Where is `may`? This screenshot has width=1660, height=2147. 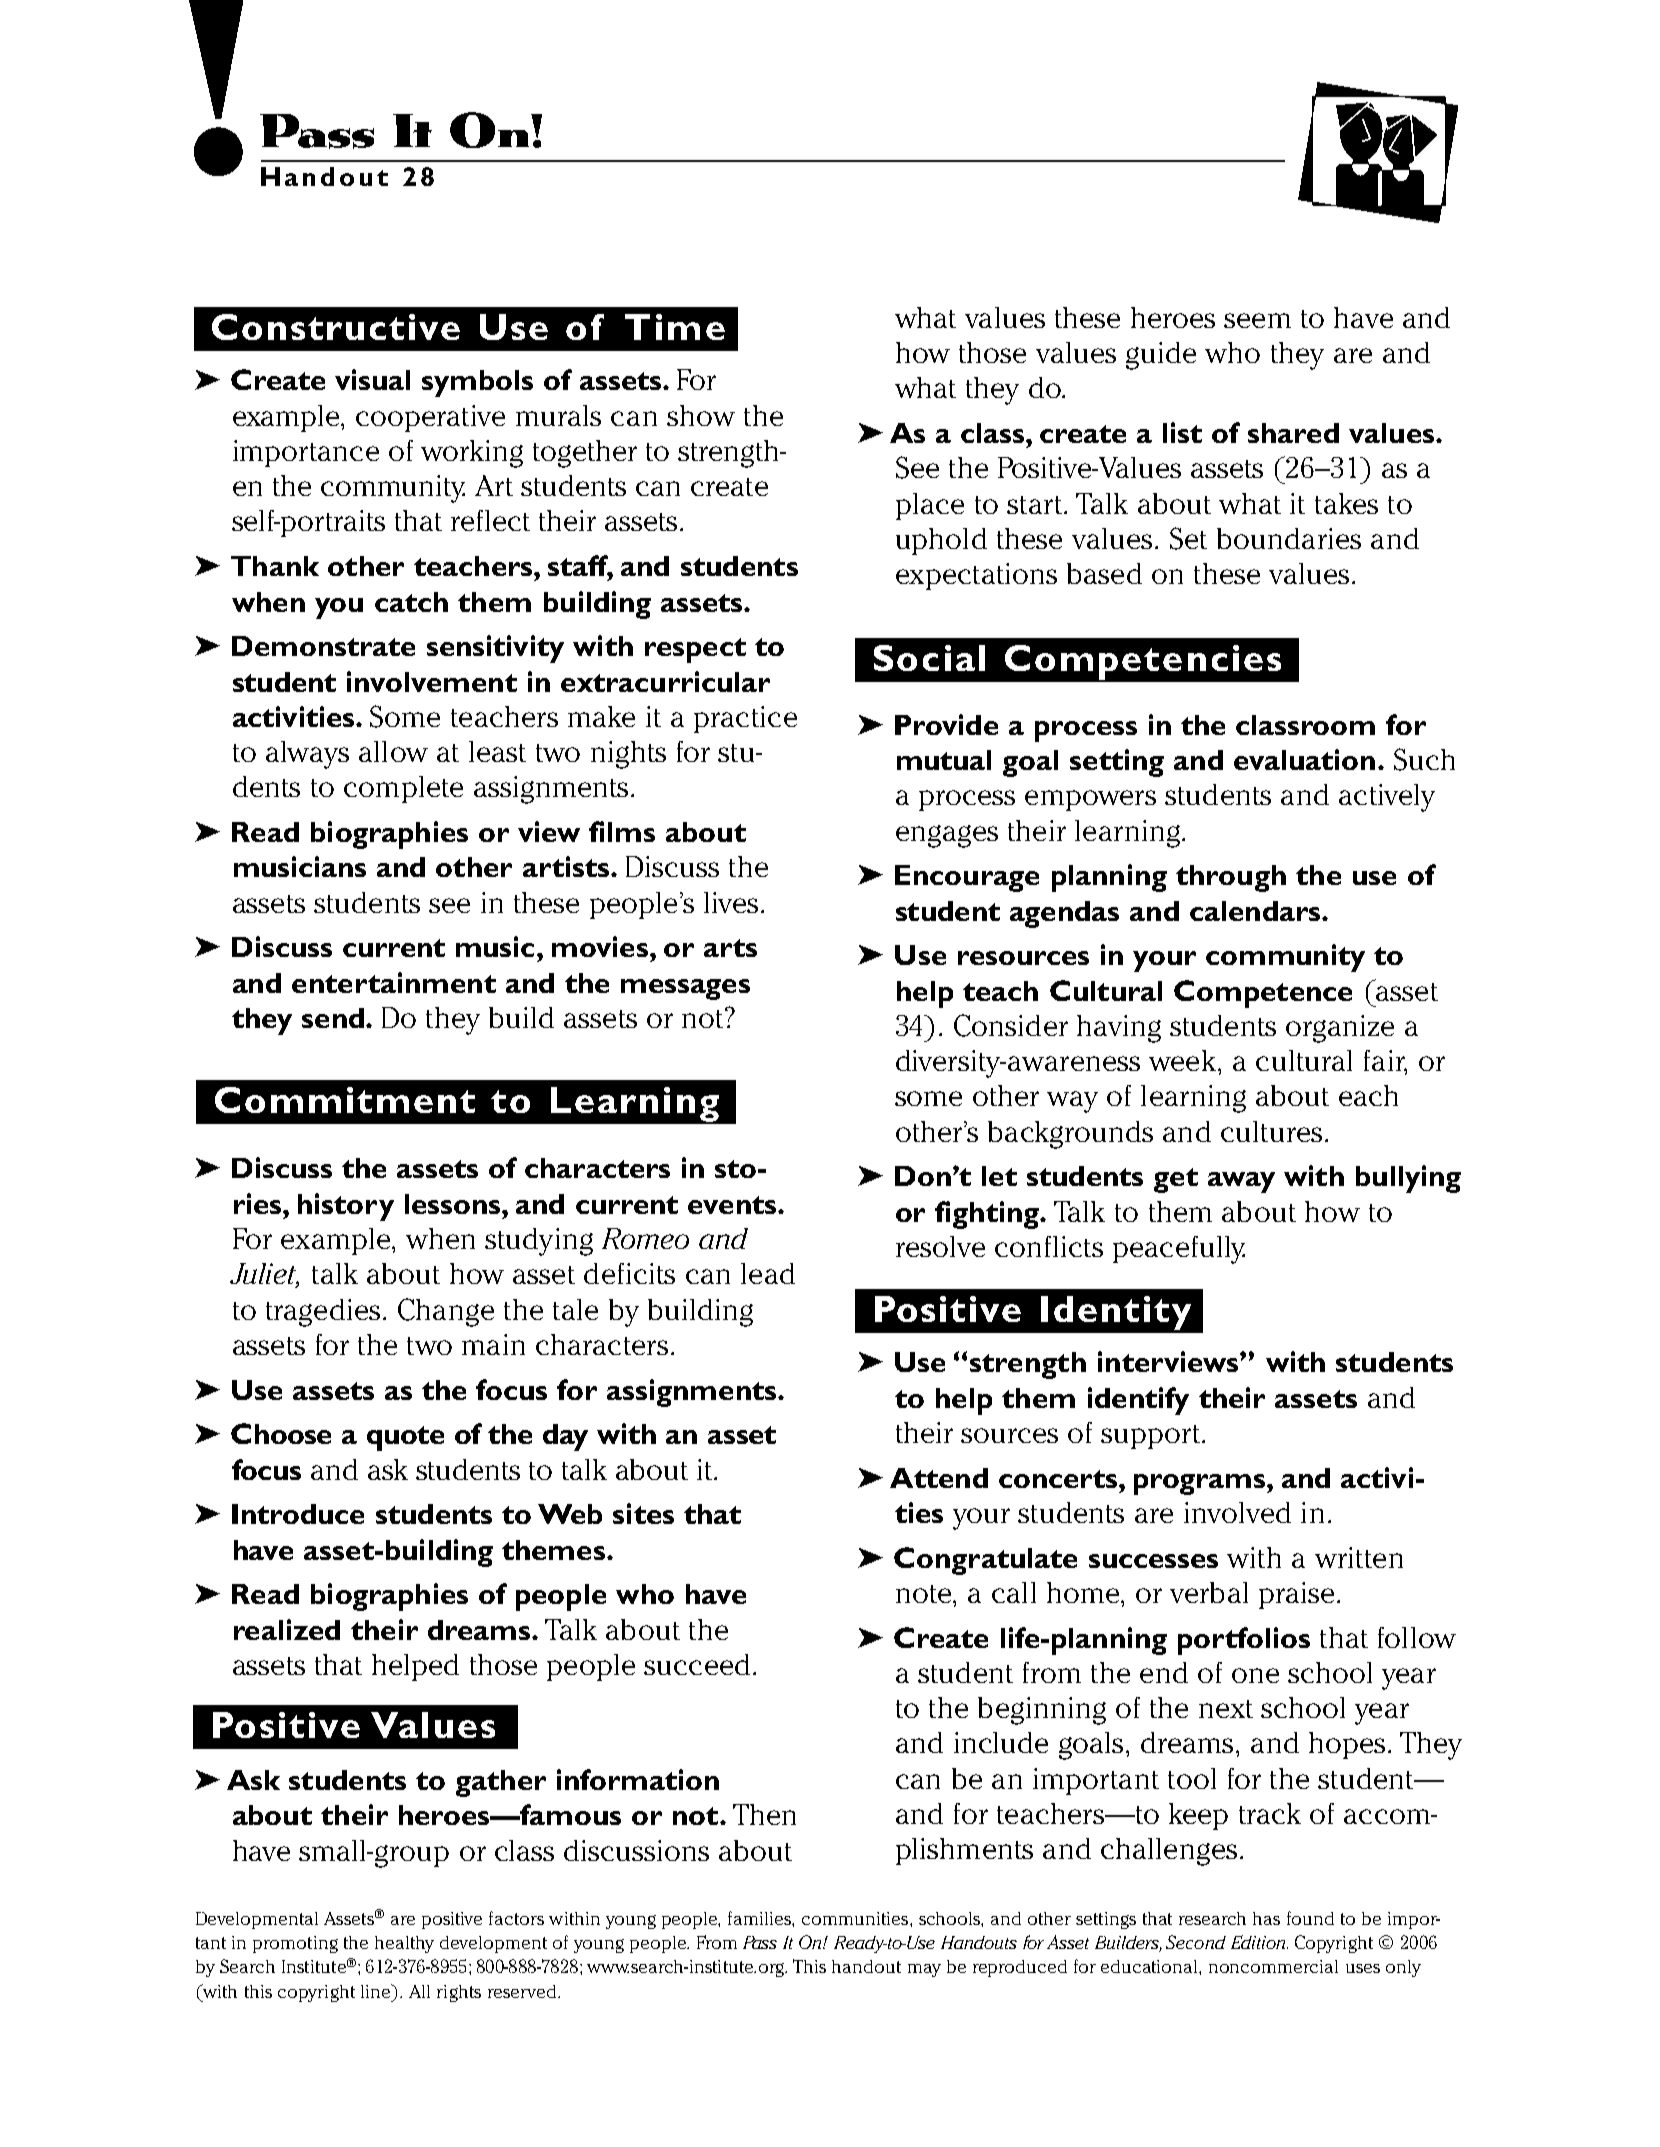 may is located at coordinates (924, 1970).
